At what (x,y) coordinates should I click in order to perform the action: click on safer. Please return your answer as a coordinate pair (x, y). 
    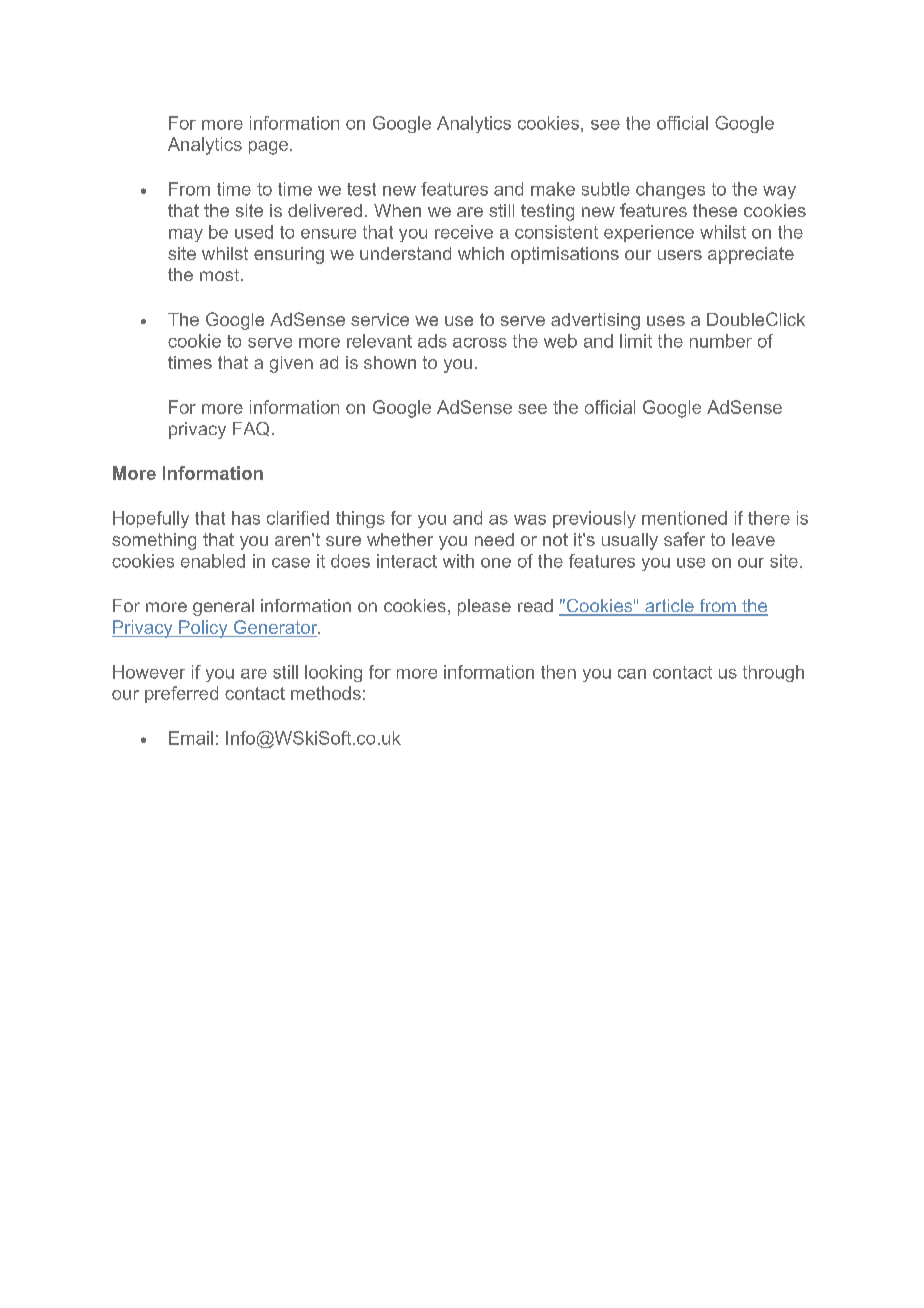
    Looking at the image, I should click on (684, 539).
